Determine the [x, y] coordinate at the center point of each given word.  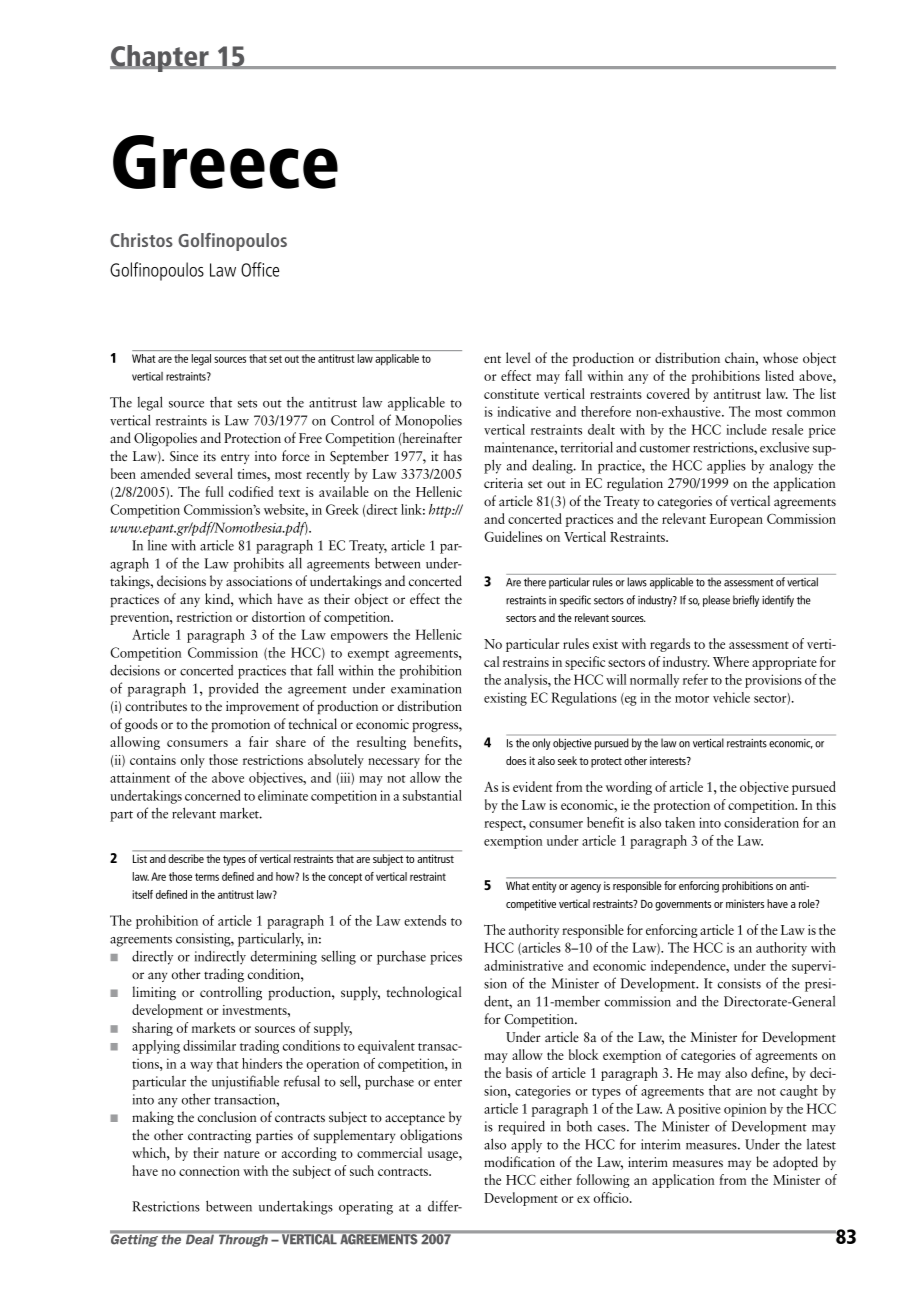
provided [234, 689]
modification [519, 1161]
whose [780, 357]
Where [731, 661]
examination [426, 688]
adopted [795, 1163]
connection [209, 1171]
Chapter [160, 58]
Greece [225, 162]
